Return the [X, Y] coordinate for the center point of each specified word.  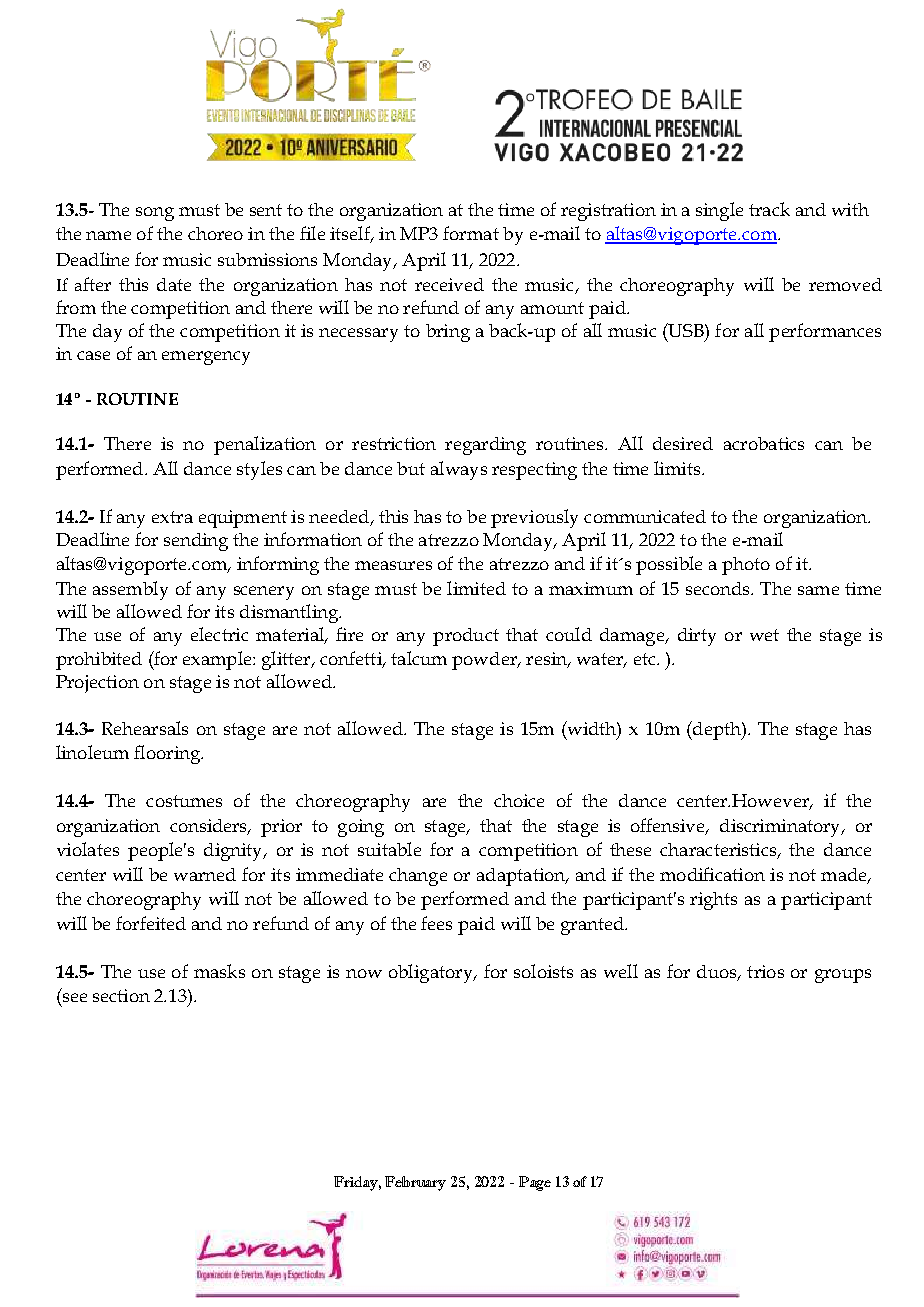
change [418, 877]
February [415, 1183]
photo [746, 566]
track [769, 209]
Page [535, 1183]
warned [205, 874]
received [449, 284]
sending [196, 542]
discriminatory [781, 828]
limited [476, 588]
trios [765, 971]
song [155, 214]
